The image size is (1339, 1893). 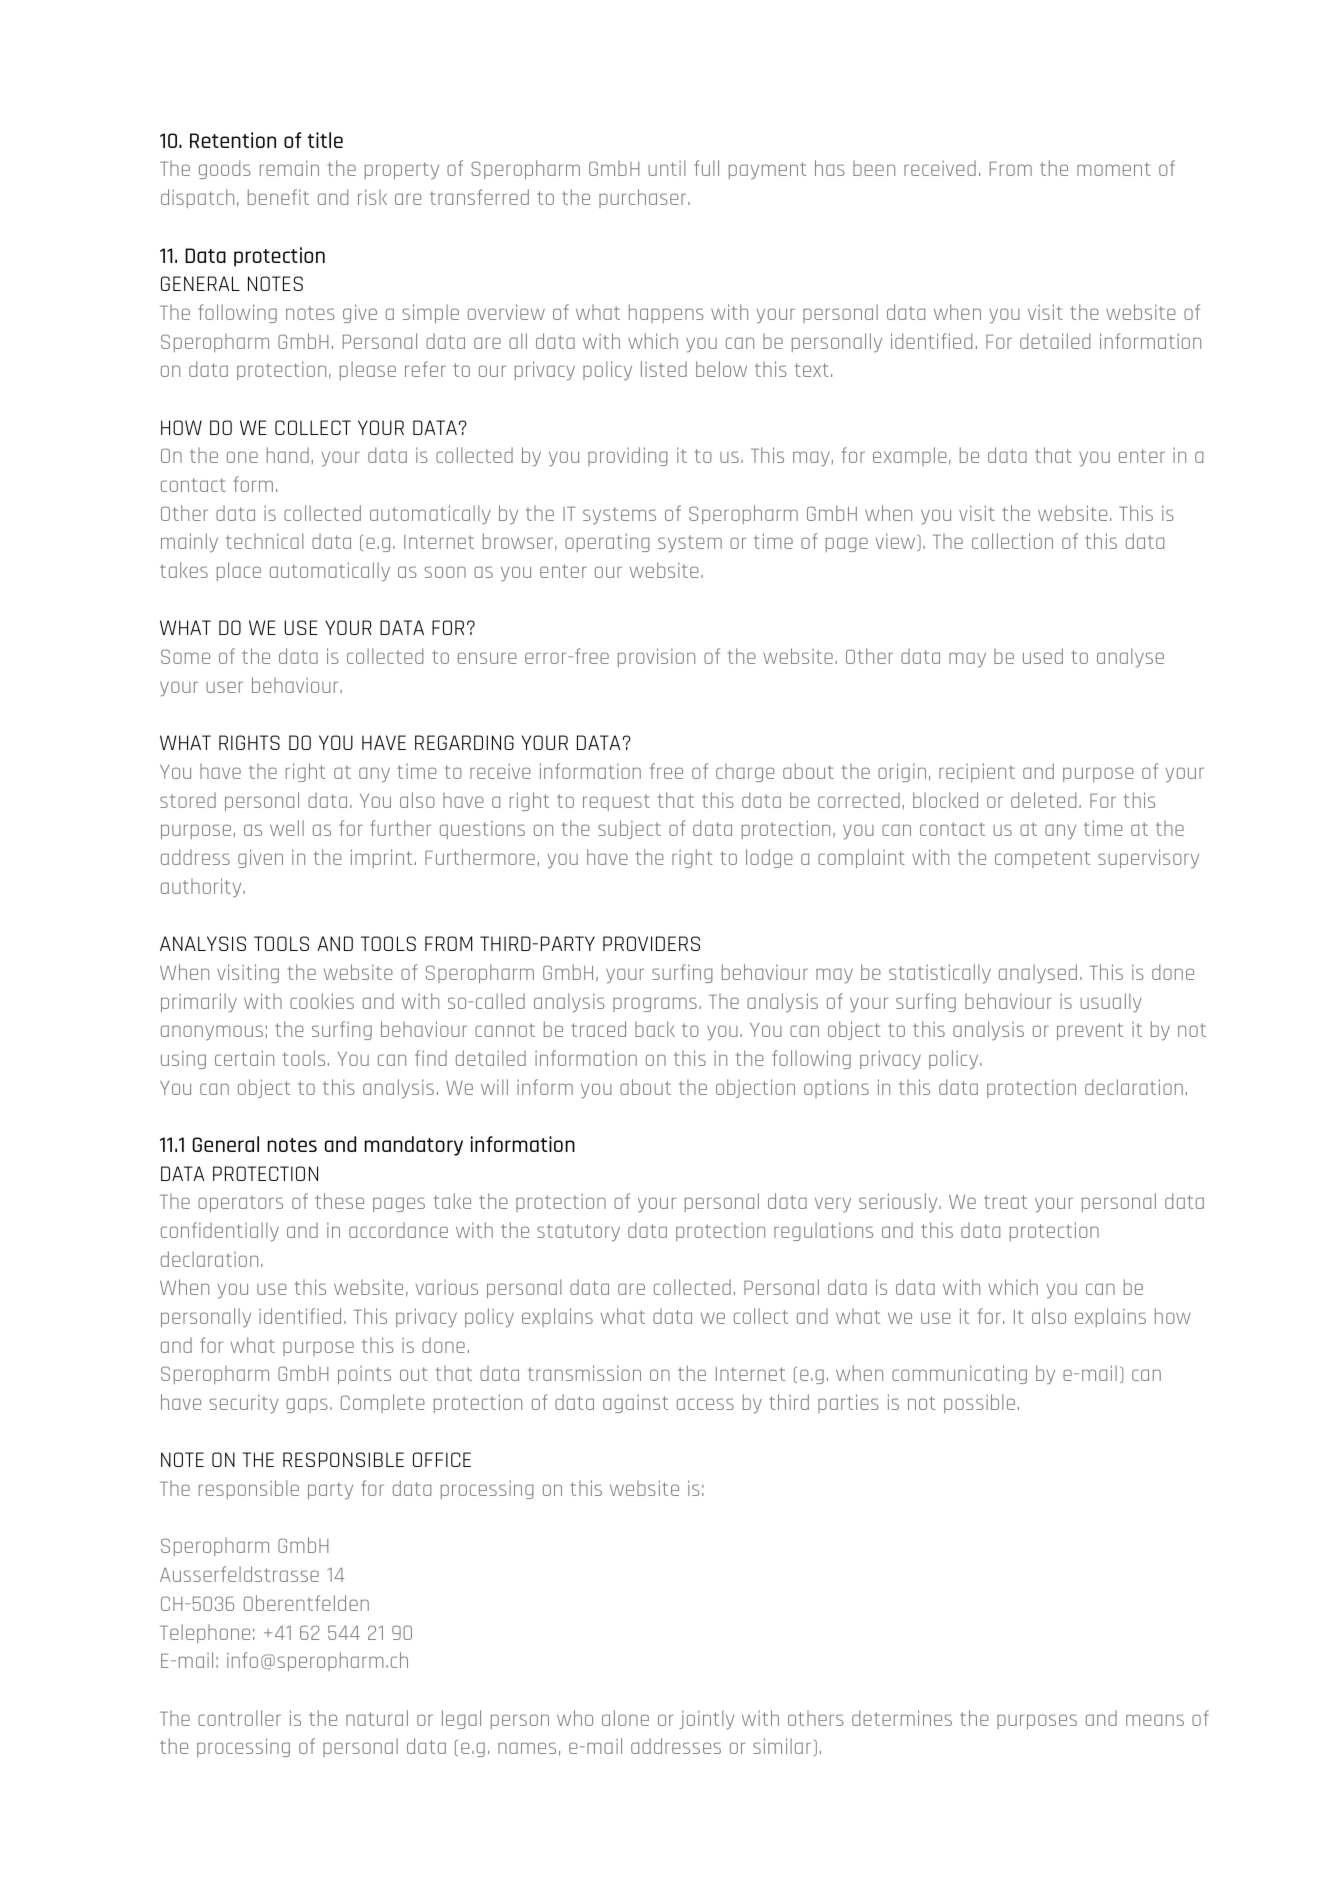 What do you see at coordinates (278, 197) in the document?
I see `benefit` at bounding box center [278, 197].
